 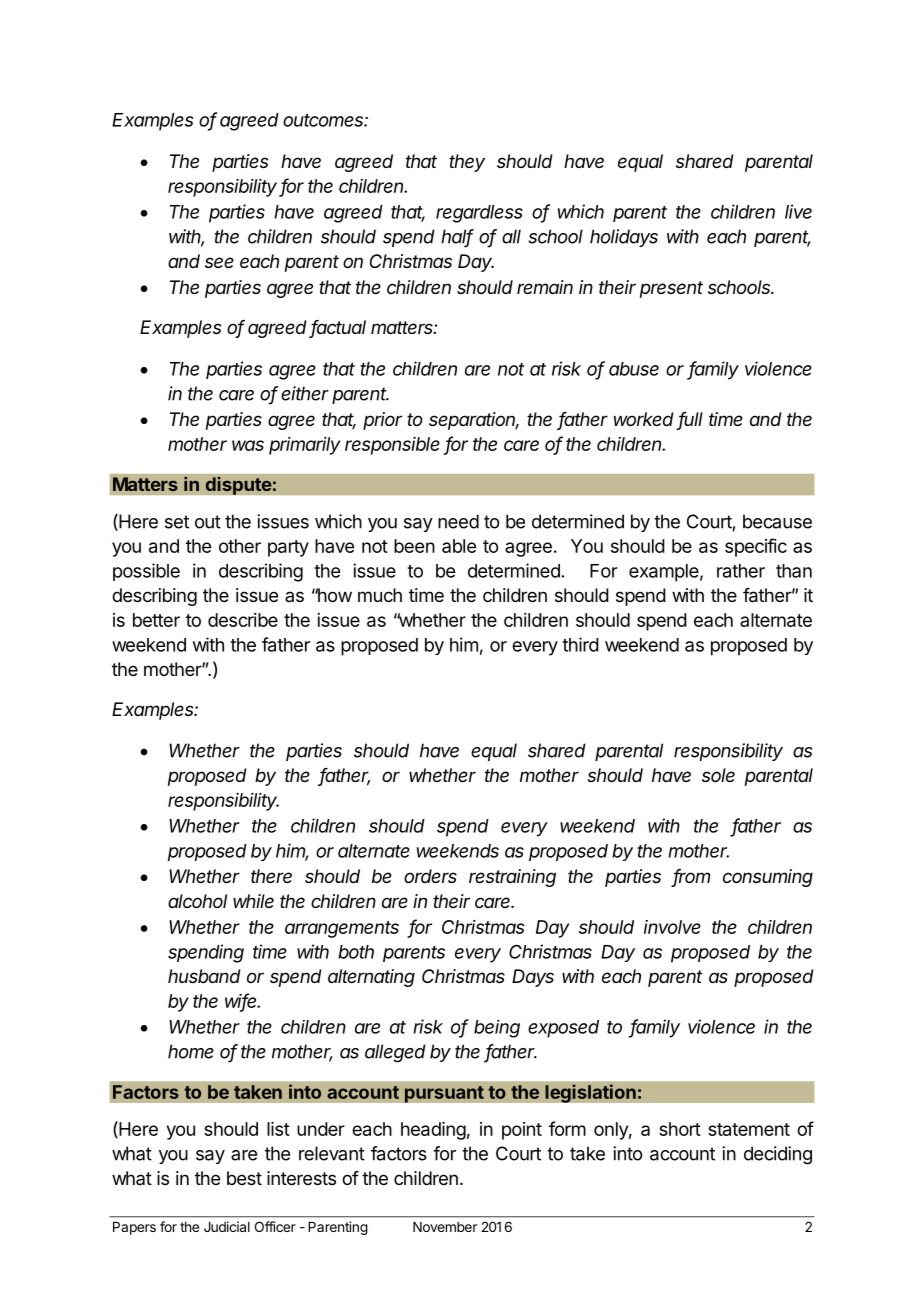 What do you see at coordinates (244, 1178) in the image?
I see `best` at bounding box center [244, 1178].
